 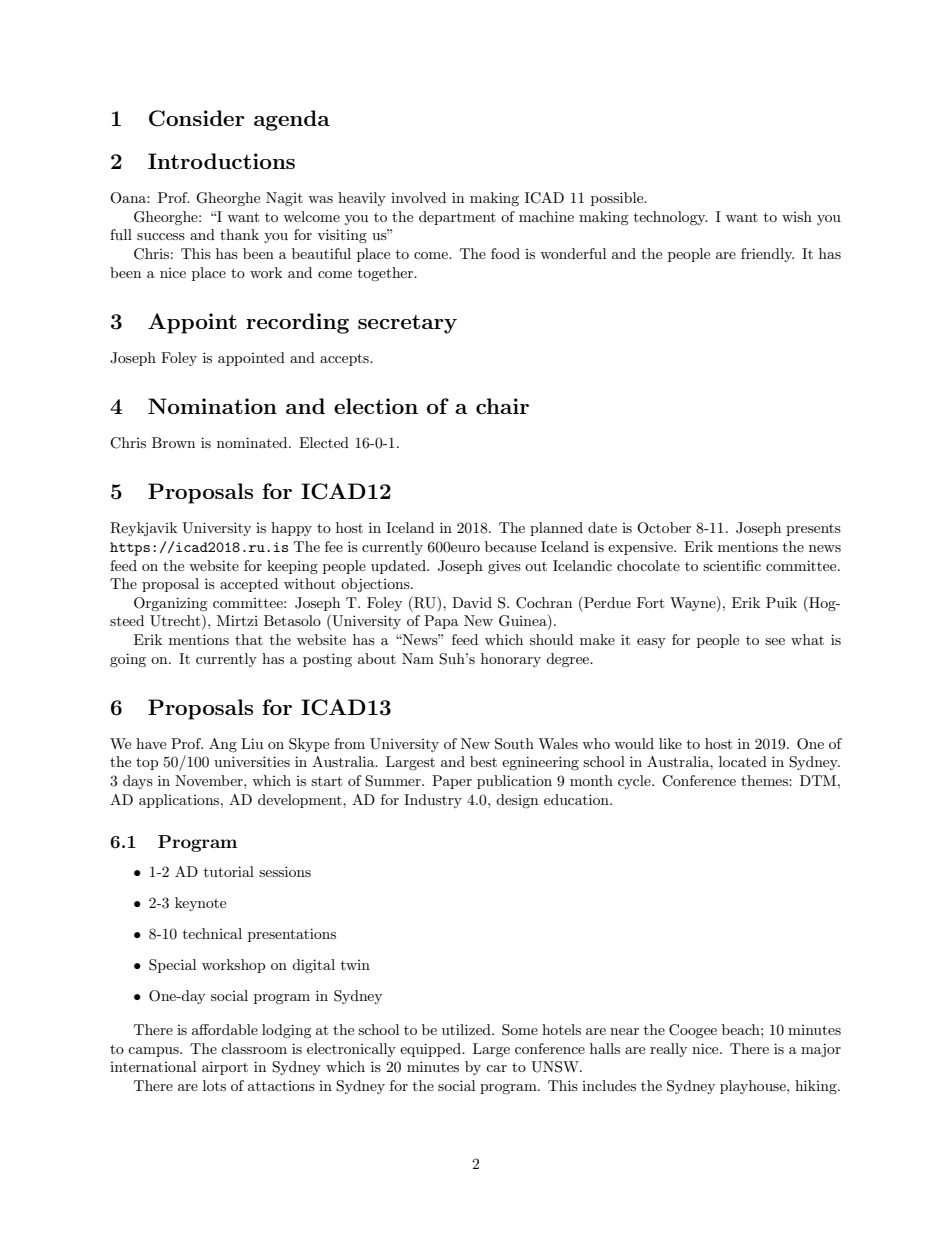 What do you see at coordinates (173, 442) in the screenshot?
I see `Brown` at bounding box center [173, 442].
